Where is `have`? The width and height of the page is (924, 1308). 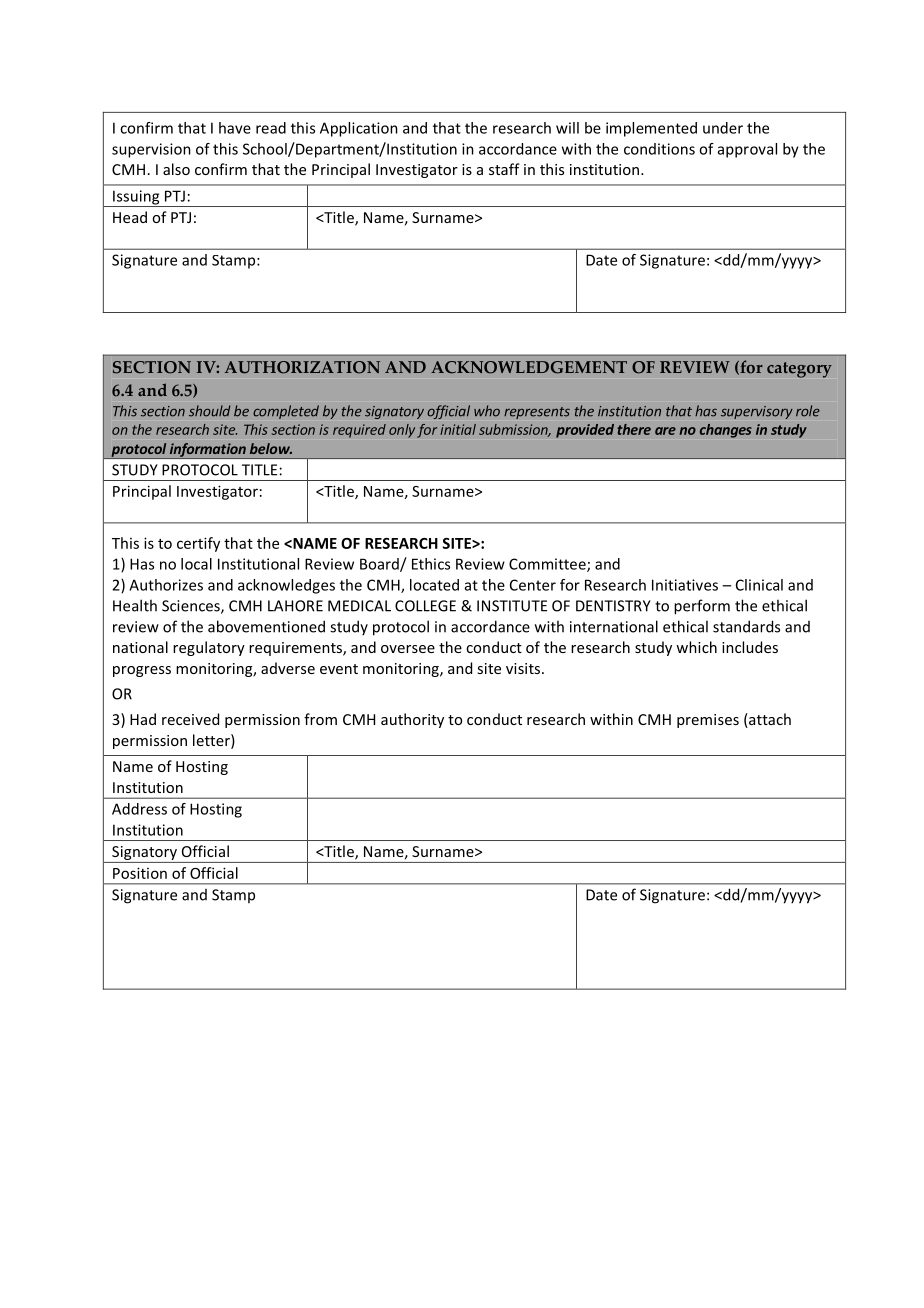
have is located at coordinates (235, 128).
